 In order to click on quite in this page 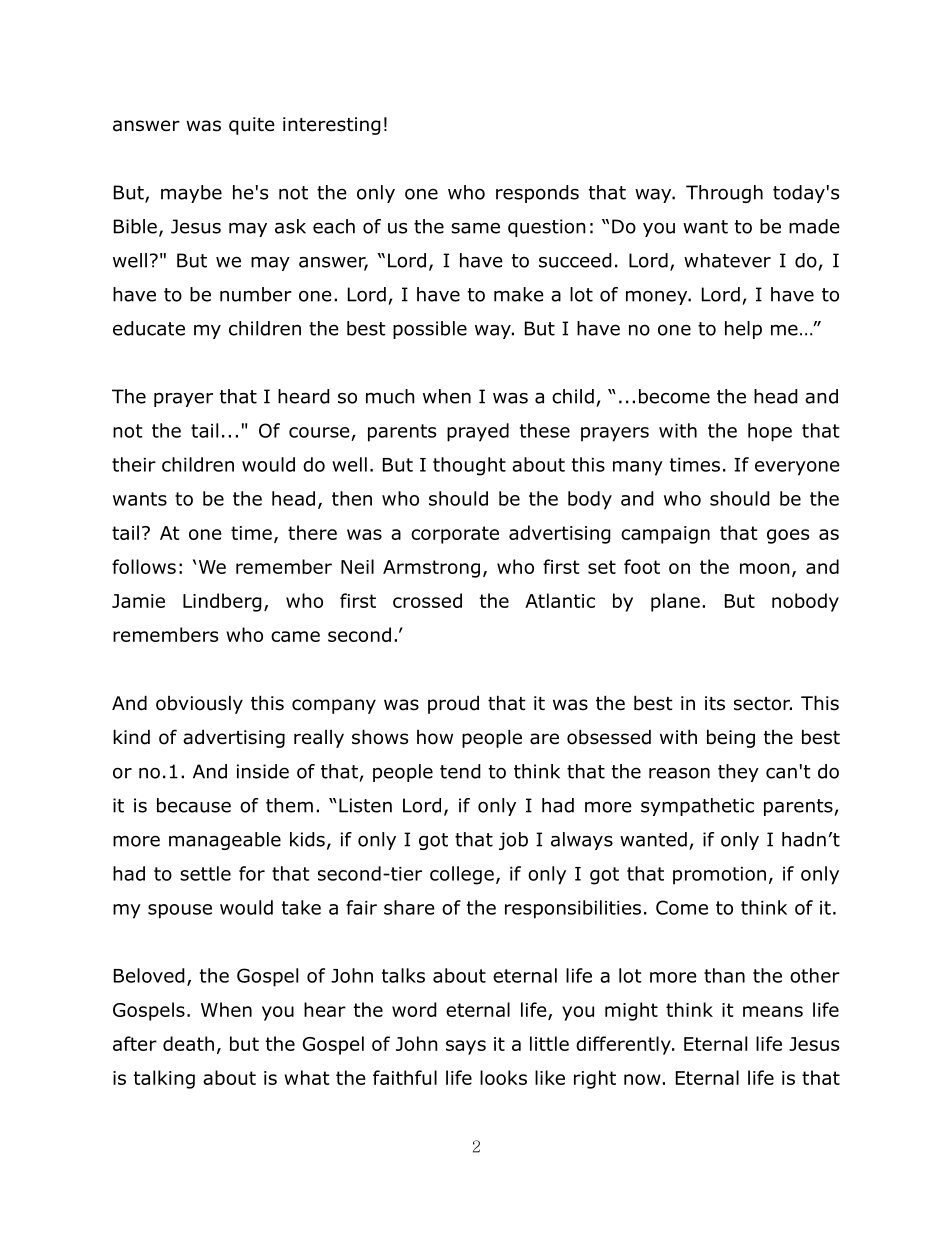, I will do `click(252, 126)`.
